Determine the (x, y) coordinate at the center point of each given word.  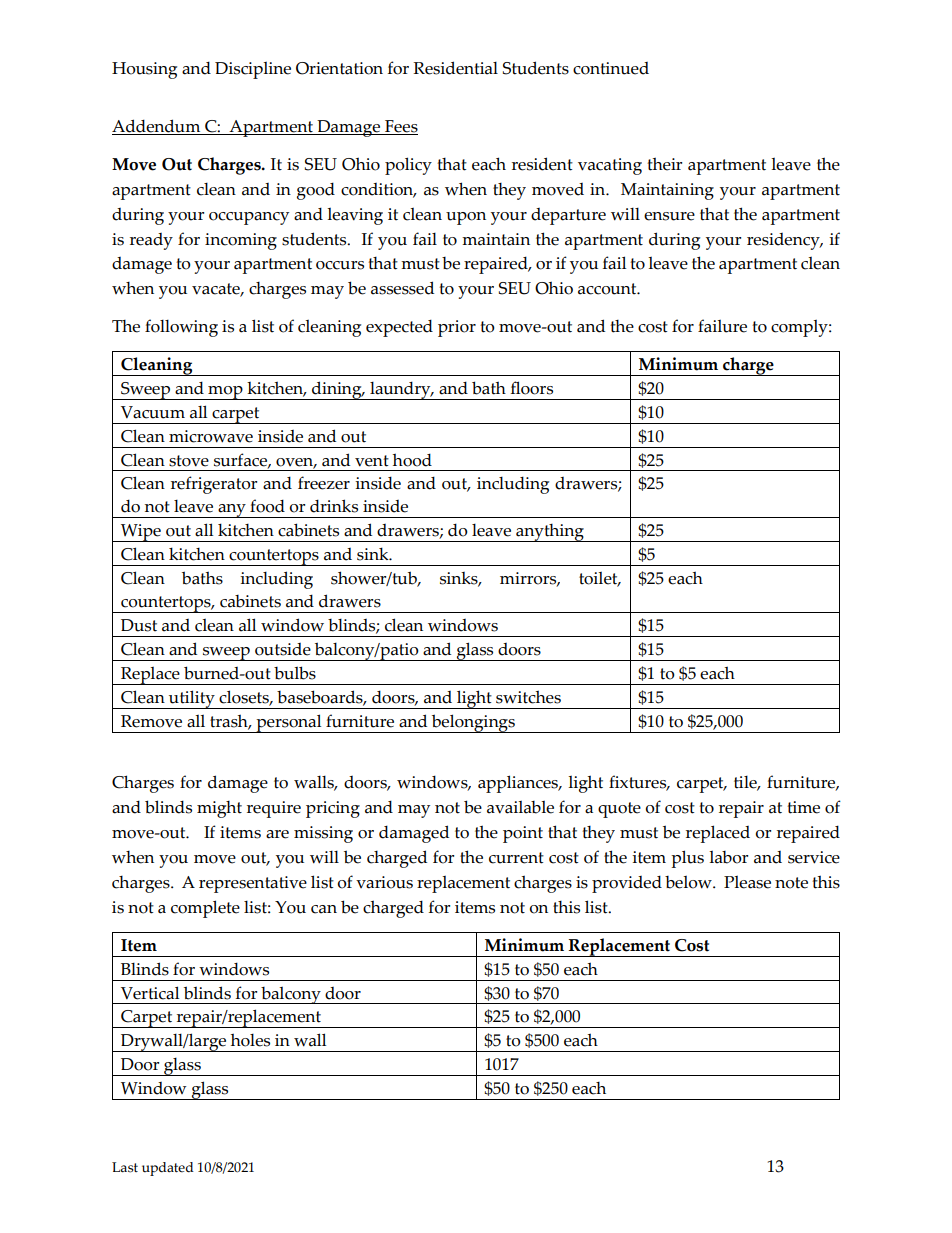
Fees (400, 127)
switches (528, 697)
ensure (669, 216)
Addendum (157, 127)
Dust (139, 625)
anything (550, 533)
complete (205, 909)
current (516, 858)
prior (457, 328)
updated (168, 1169)
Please (747, 882)
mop (225, 393)
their (664, 164)
